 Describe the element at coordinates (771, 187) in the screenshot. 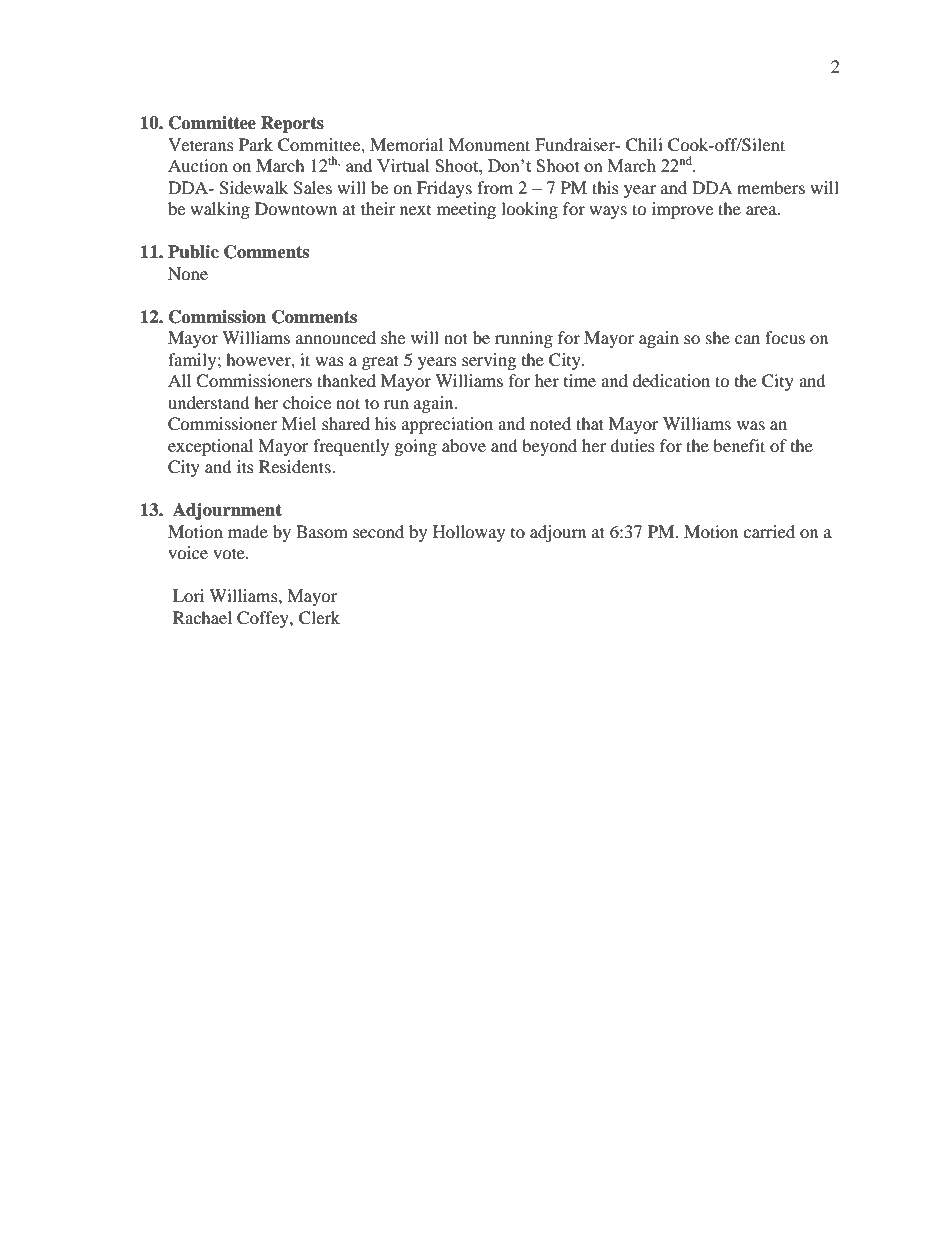

I see `members` at that location.
